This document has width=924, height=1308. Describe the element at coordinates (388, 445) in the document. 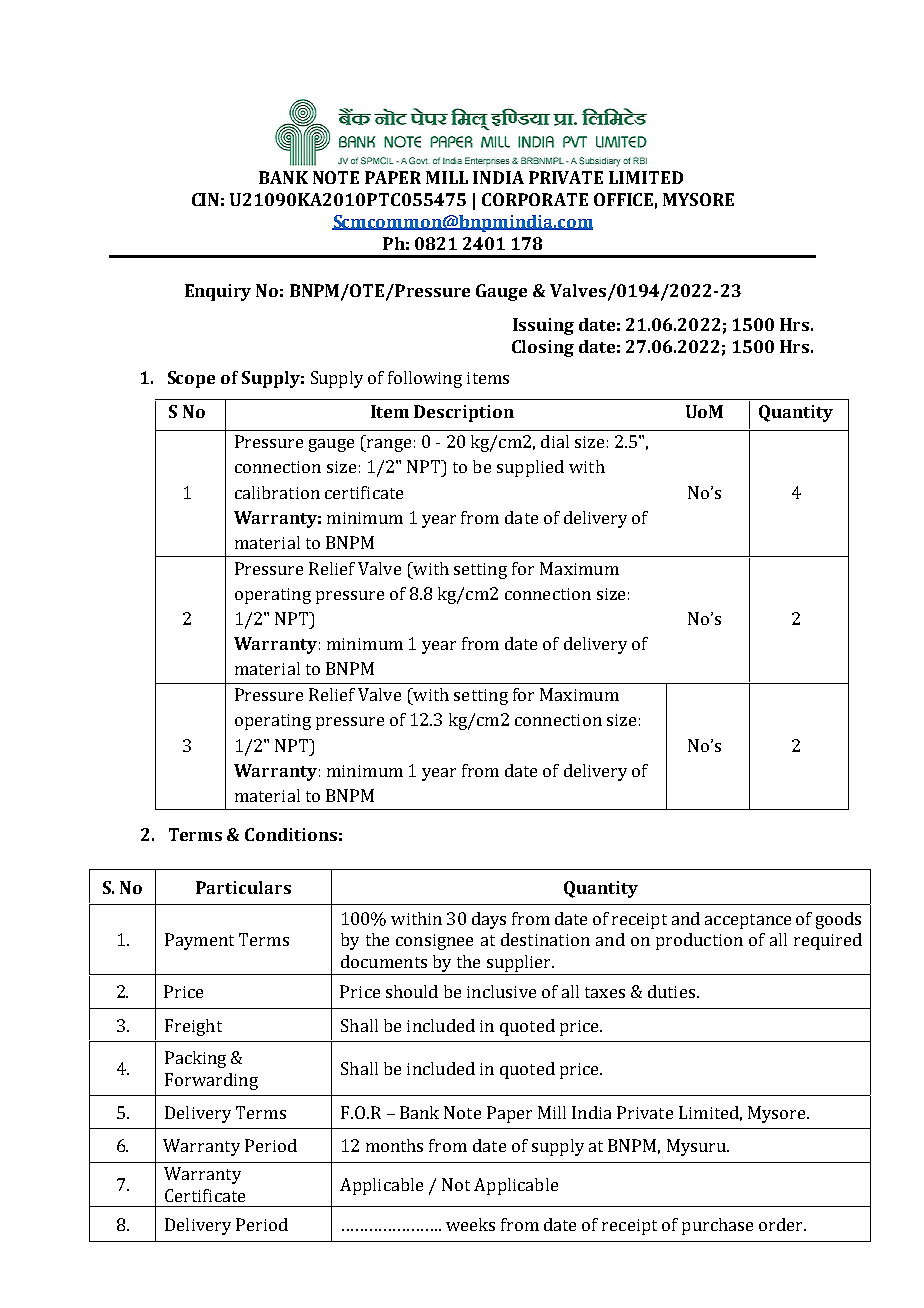

I see `range` at that location.
